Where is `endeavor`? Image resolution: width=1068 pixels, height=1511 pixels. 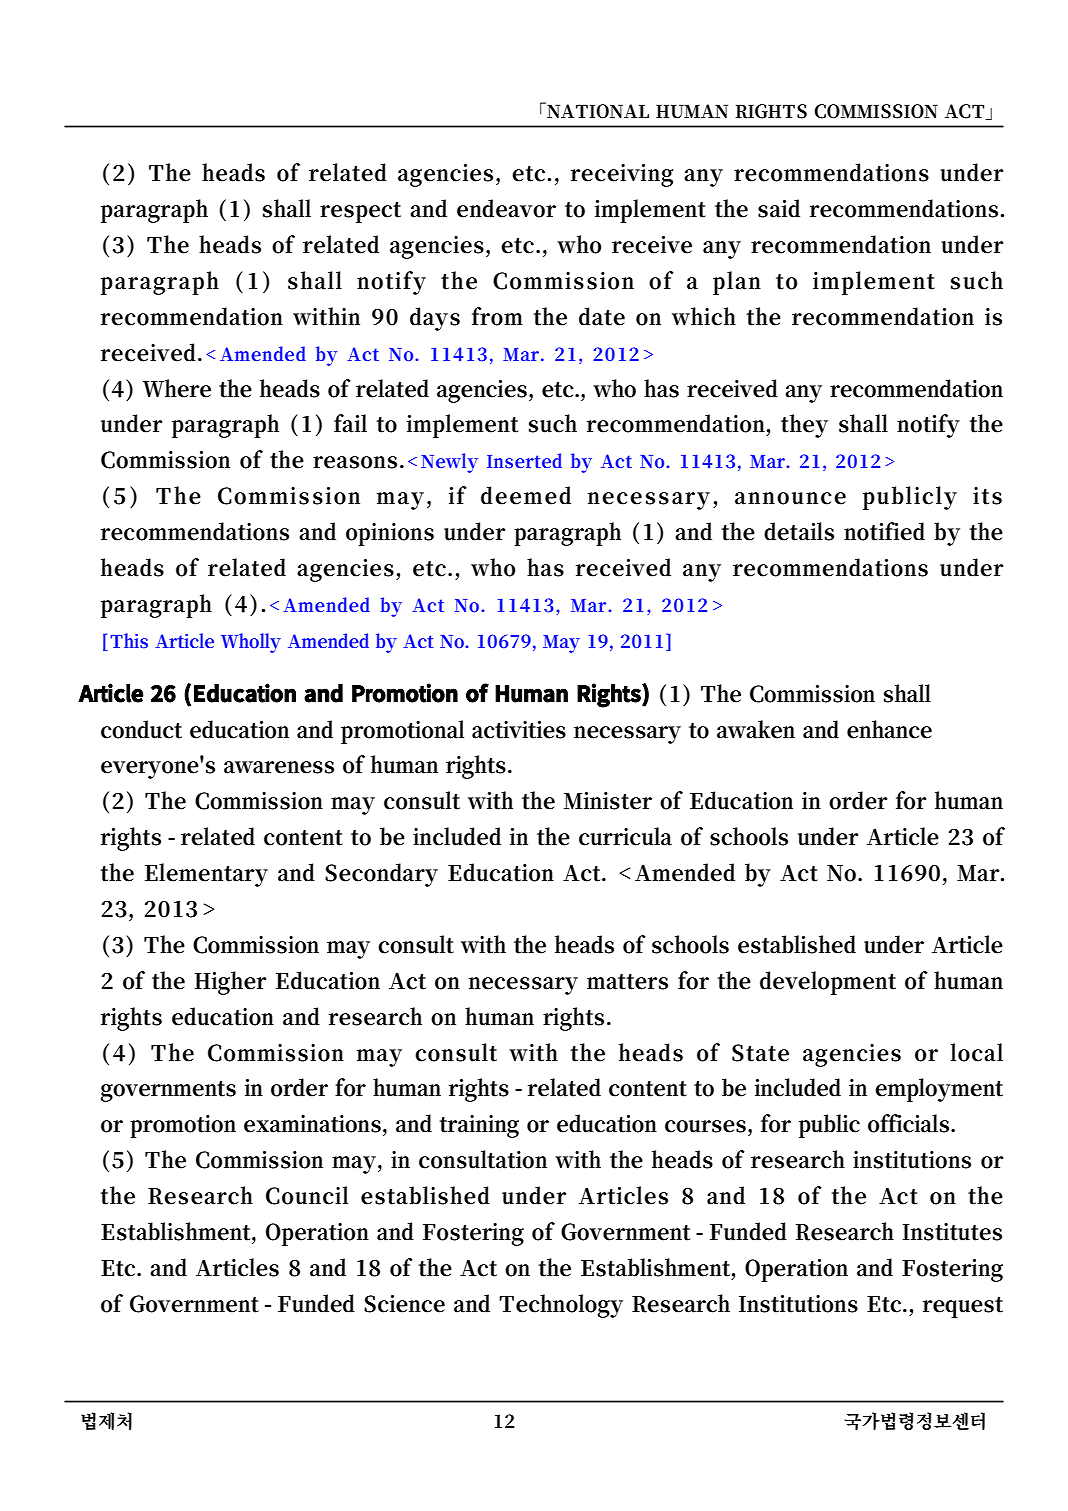 endeavor is located at coordinates (506, 208).
